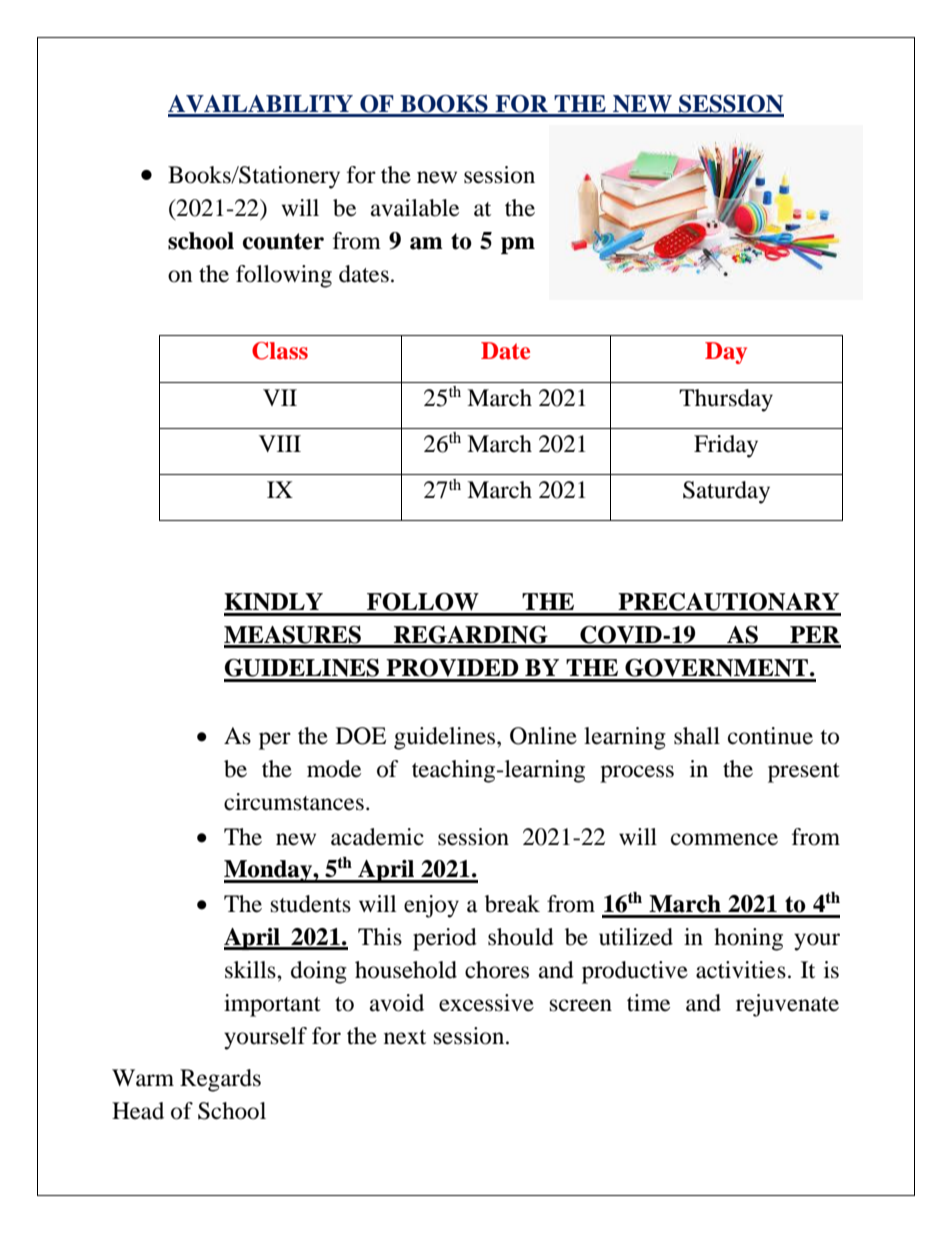 This screenshot has width=952, height=1233. I want to click on next, so click(405, 1037).
